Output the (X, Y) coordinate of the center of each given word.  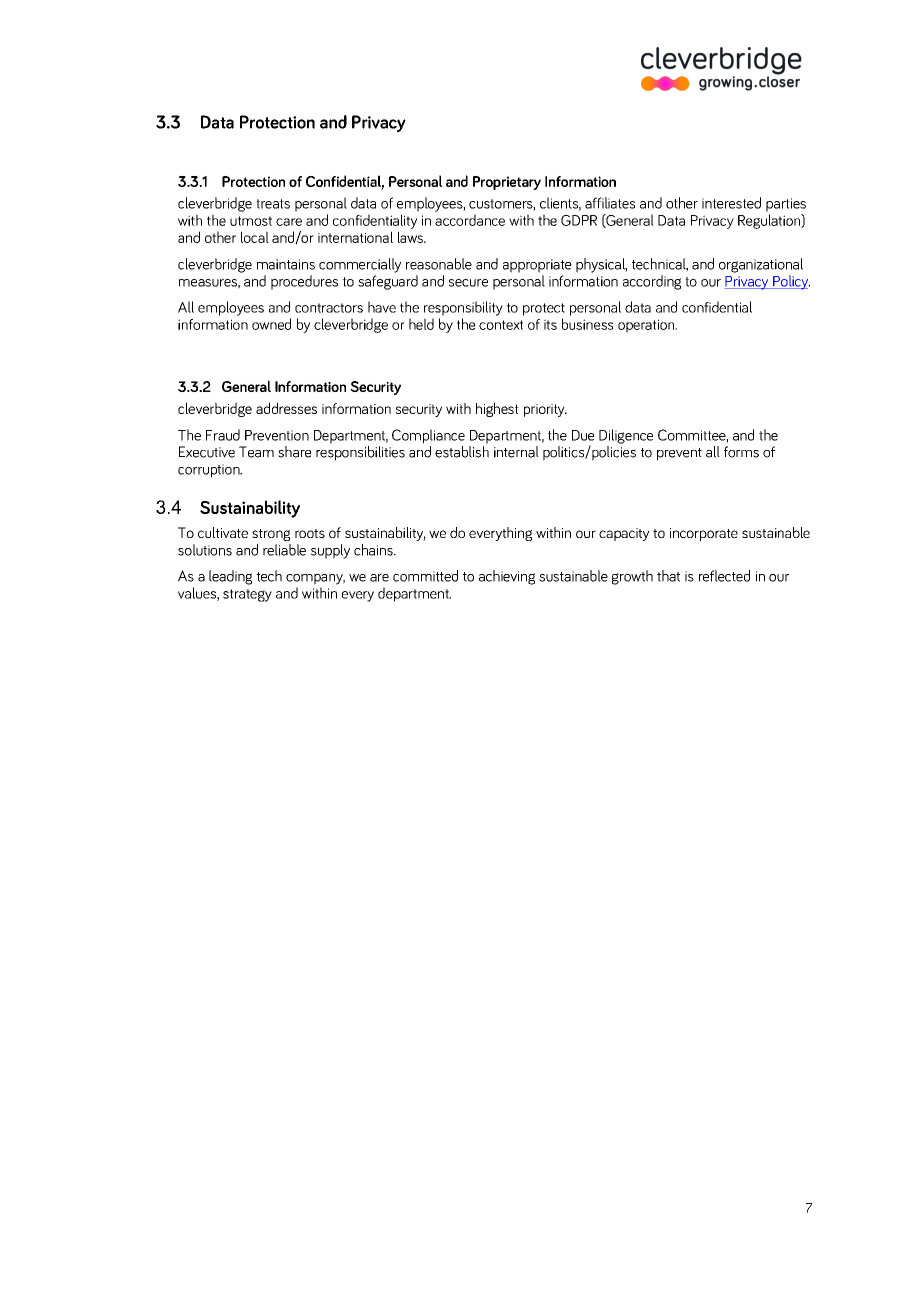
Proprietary (507, 183)
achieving (507, 577)
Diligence (626, 436)
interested (731, 203)
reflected (724, 576)
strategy (247, 595)
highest (497, 409)
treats (273, 204)
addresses (286, 408)
